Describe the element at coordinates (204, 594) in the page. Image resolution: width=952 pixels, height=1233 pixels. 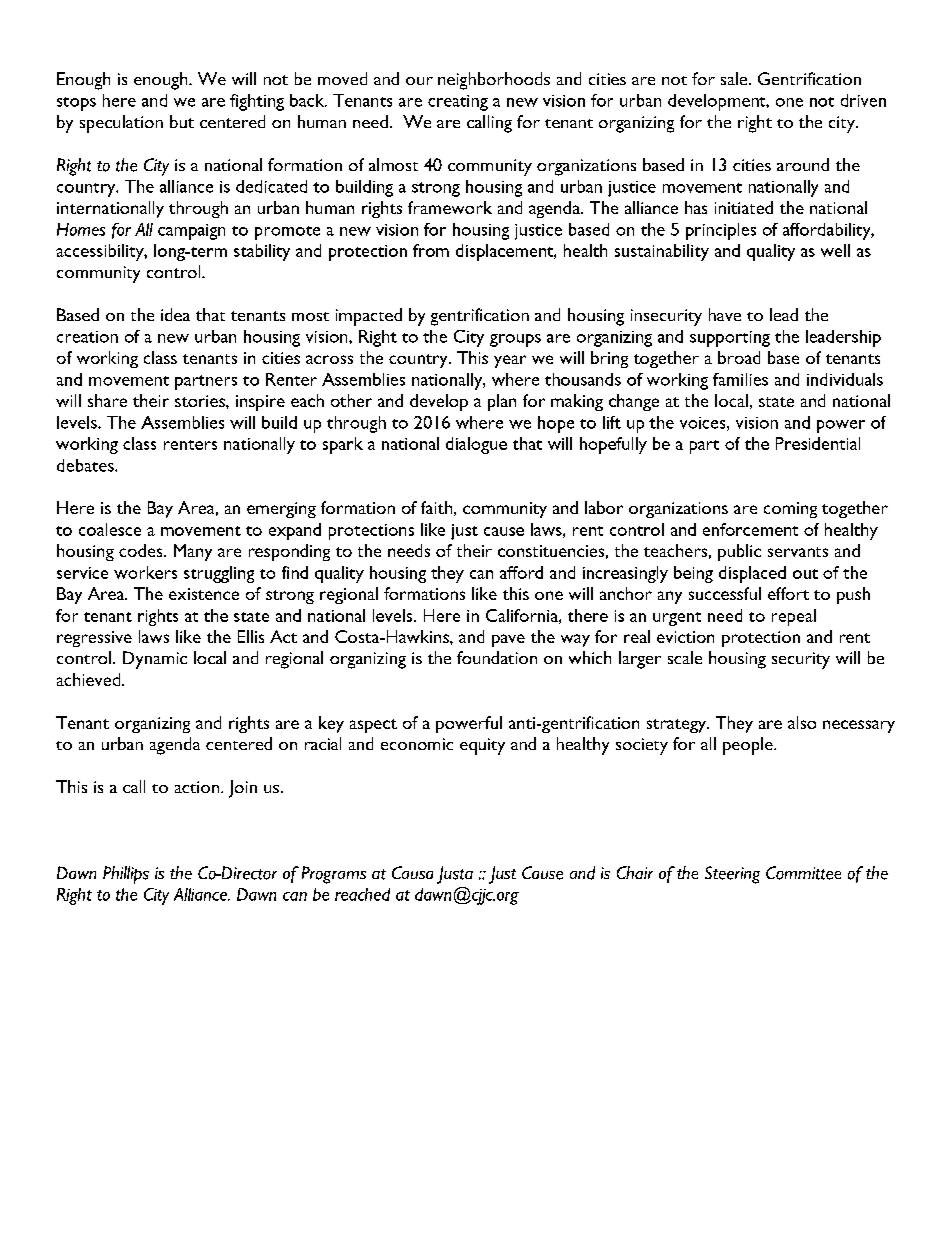
I see `existence` at that location.
